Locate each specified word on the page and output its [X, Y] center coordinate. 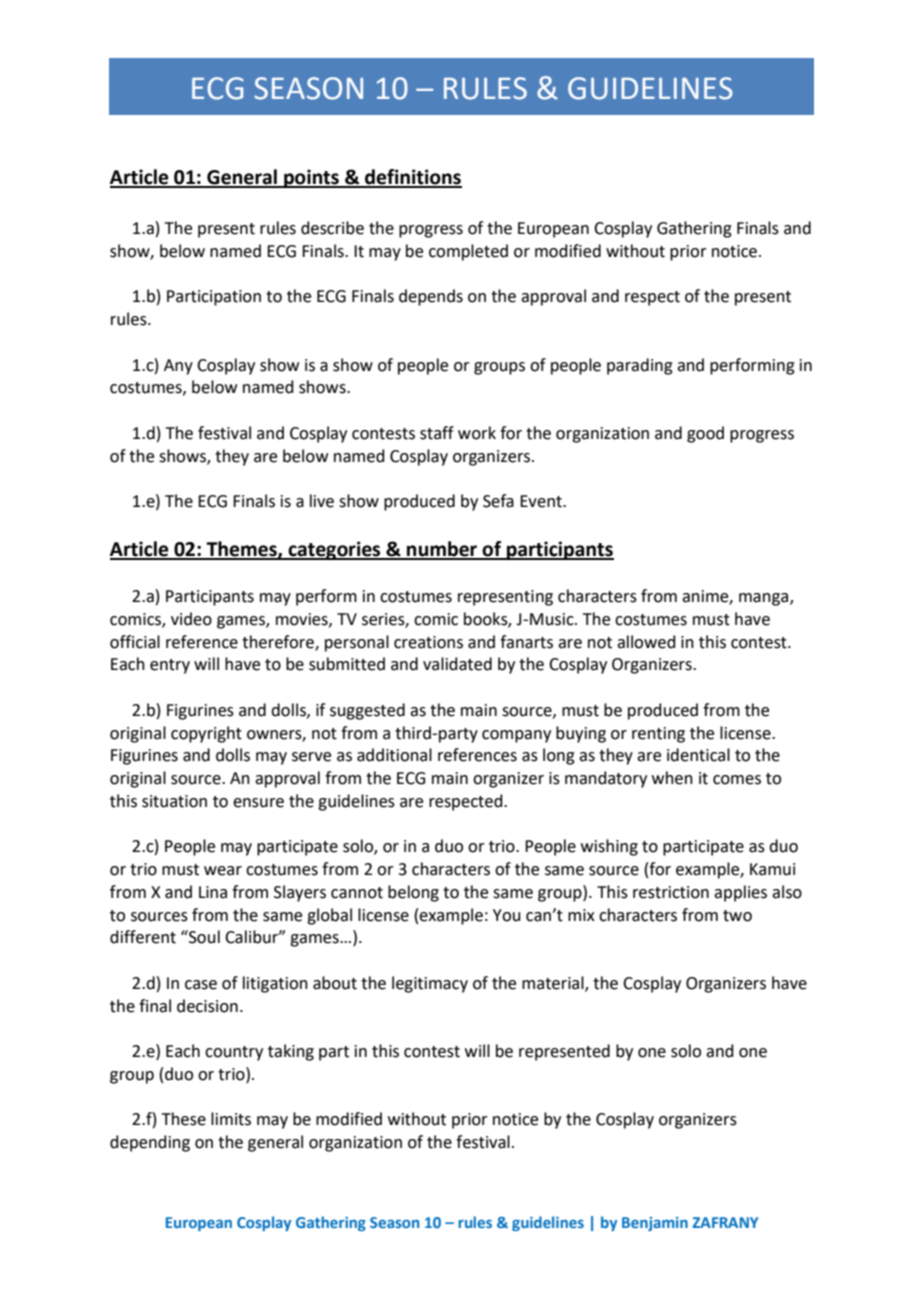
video [191, 619]
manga [765, 599]
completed [468, 252]
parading [640, 366]
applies [740, 893]
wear [223, 871]
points [311, 178]
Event [542, 501]
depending [150, 1143]
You [507, 915]
